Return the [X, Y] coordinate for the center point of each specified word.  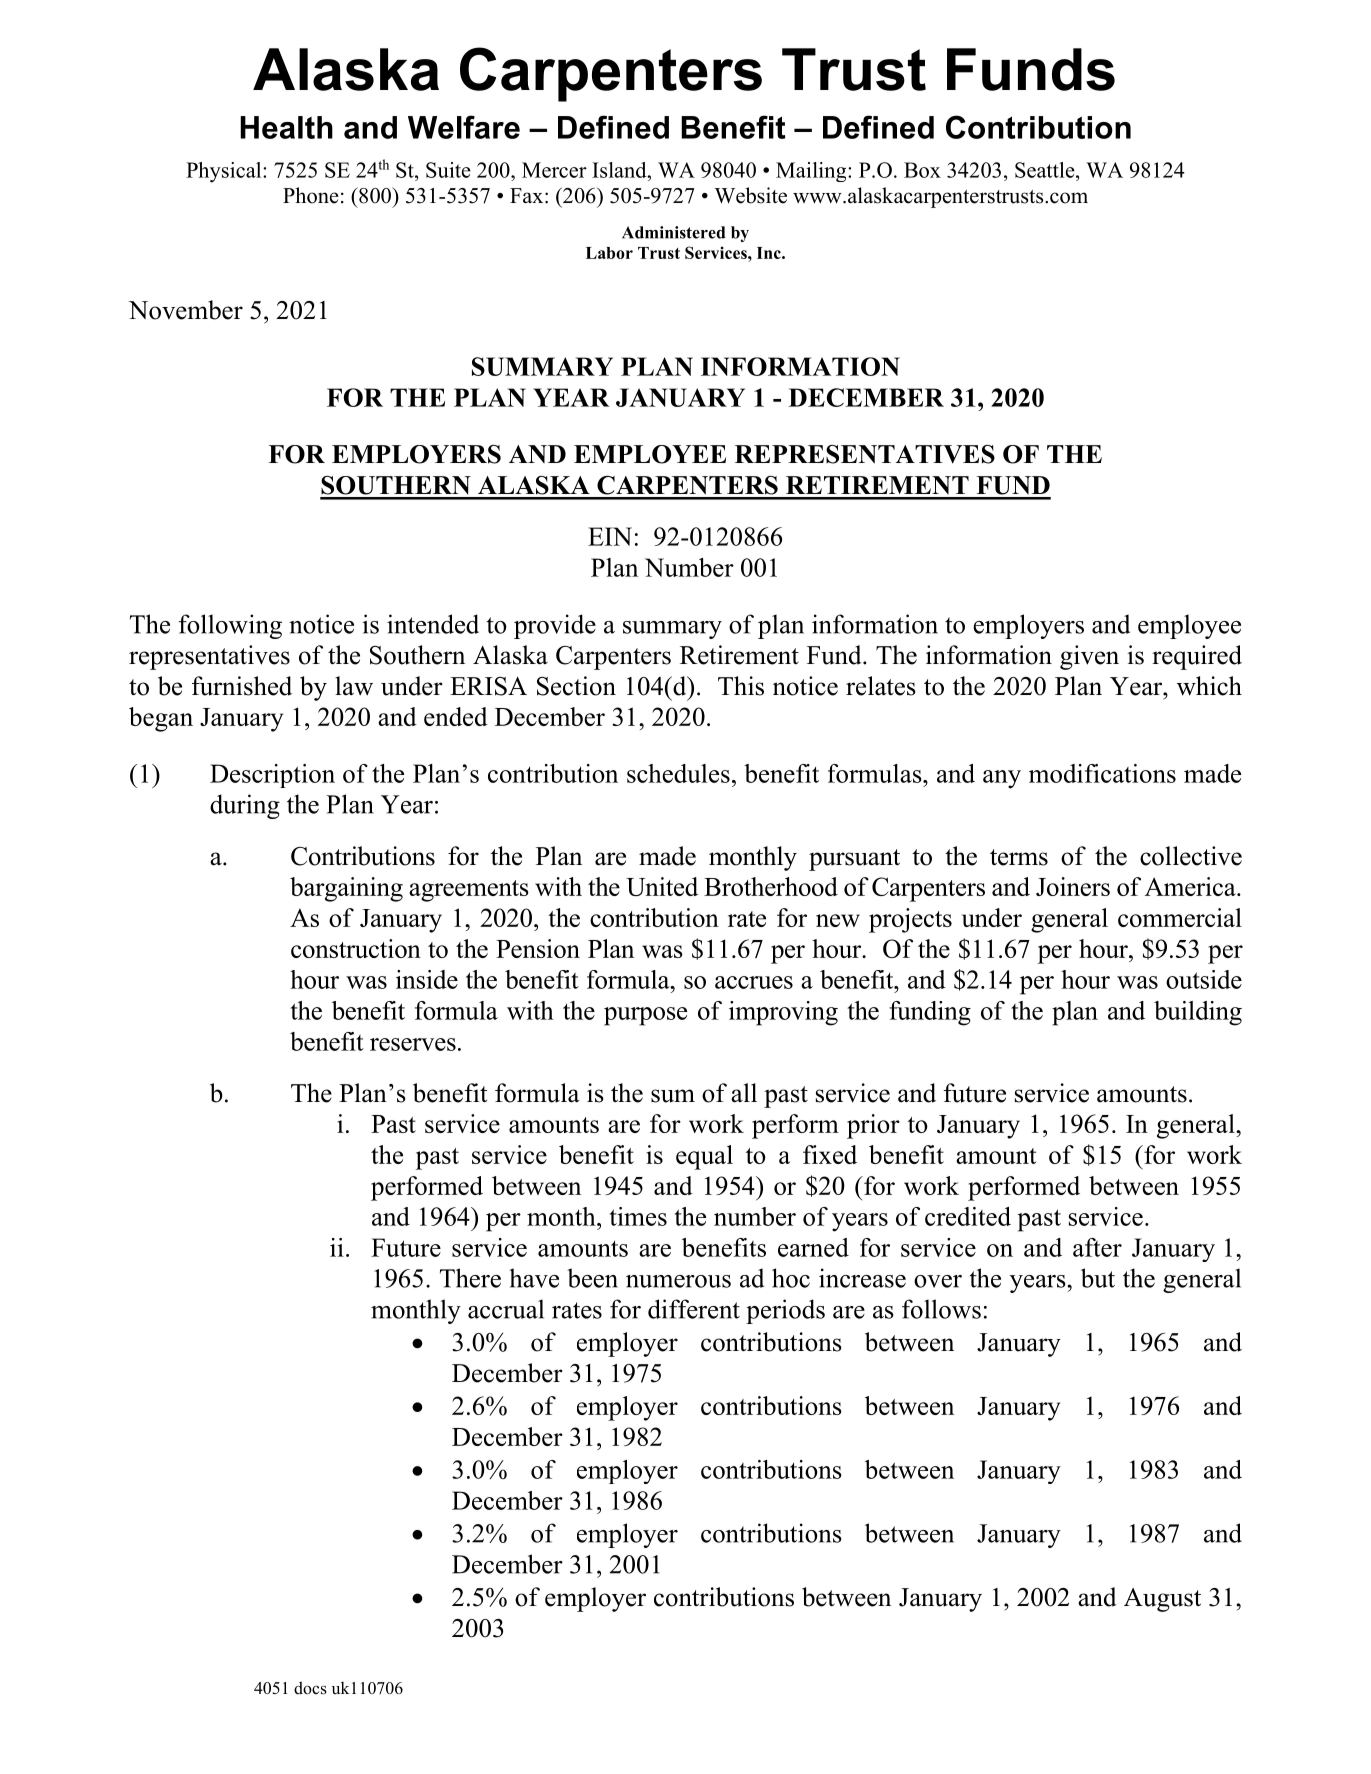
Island [620, 170]
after [1097, 1247]
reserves [413, 1044]
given [1089, 657]
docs [310, 1688]
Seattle [1046, 170]
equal [704, 1157]
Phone [311, 195]
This [741, 686]
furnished [242, 686]
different [694, 1309]
